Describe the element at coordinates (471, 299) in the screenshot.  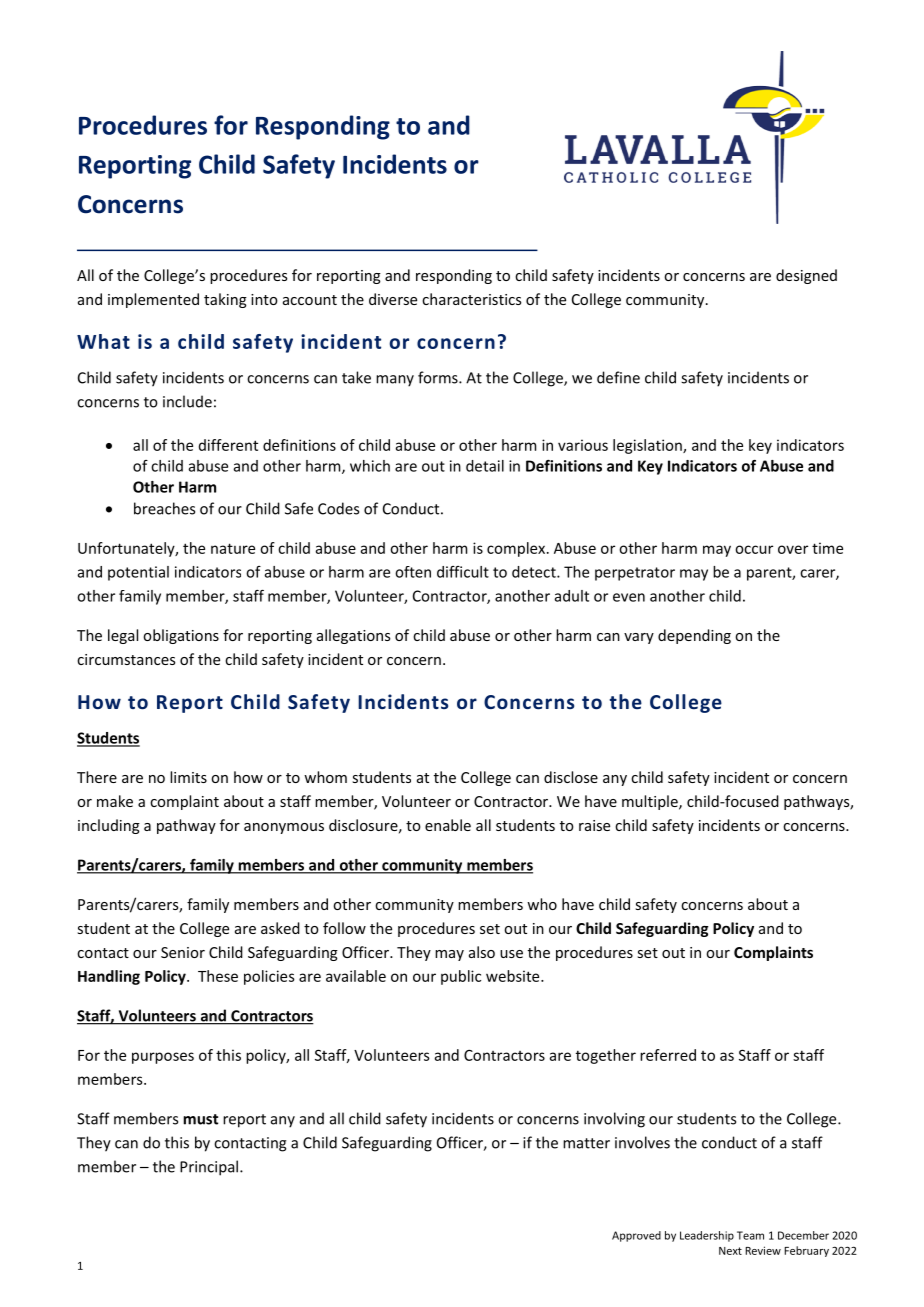
I see `characteristics` at that location.
